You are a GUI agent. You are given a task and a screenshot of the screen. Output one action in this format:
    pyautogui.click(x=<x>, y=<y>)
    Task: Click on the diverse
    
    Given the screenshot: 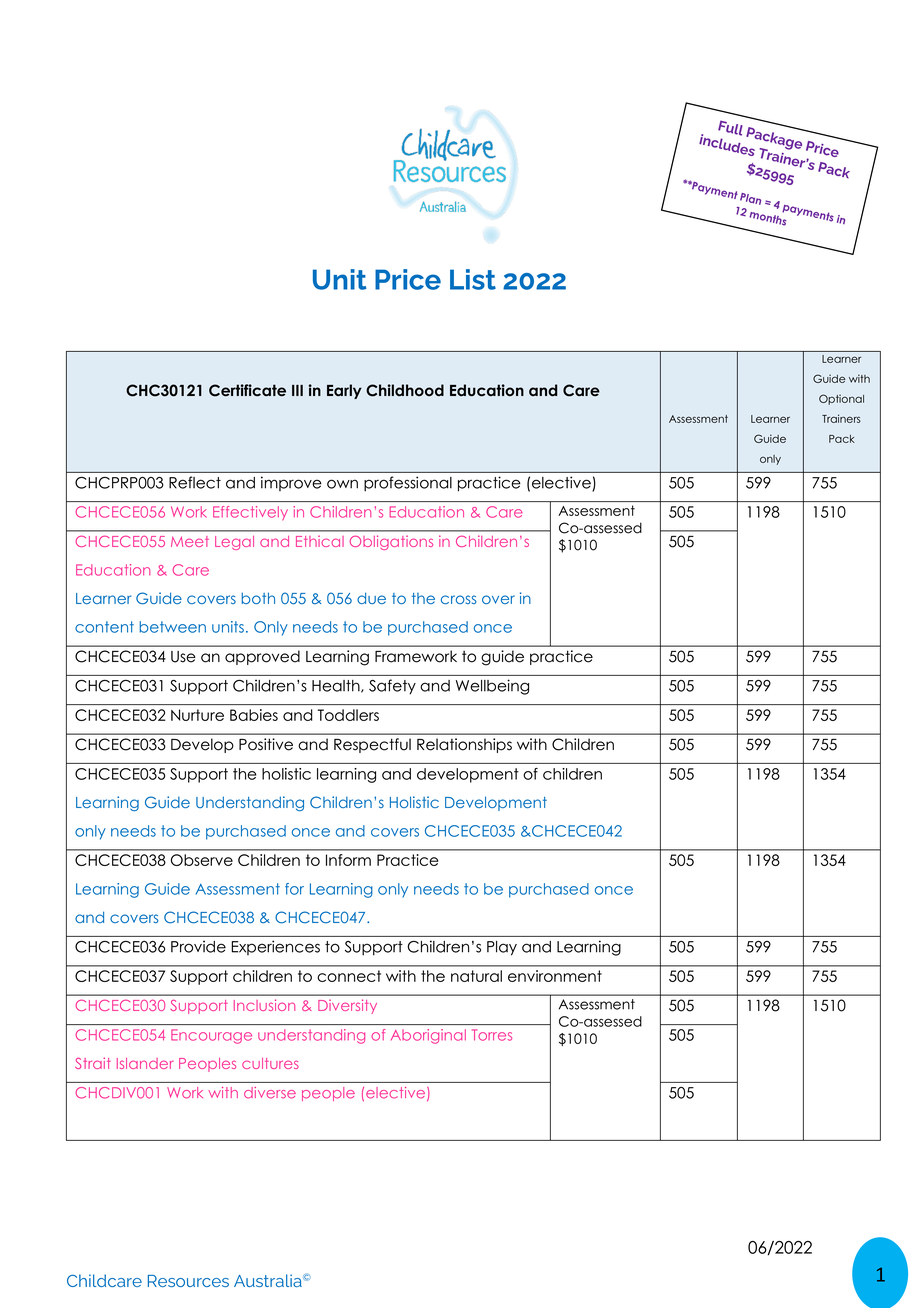 What is the action you would take?
    pyautogui.click(x=270, y=1093)
